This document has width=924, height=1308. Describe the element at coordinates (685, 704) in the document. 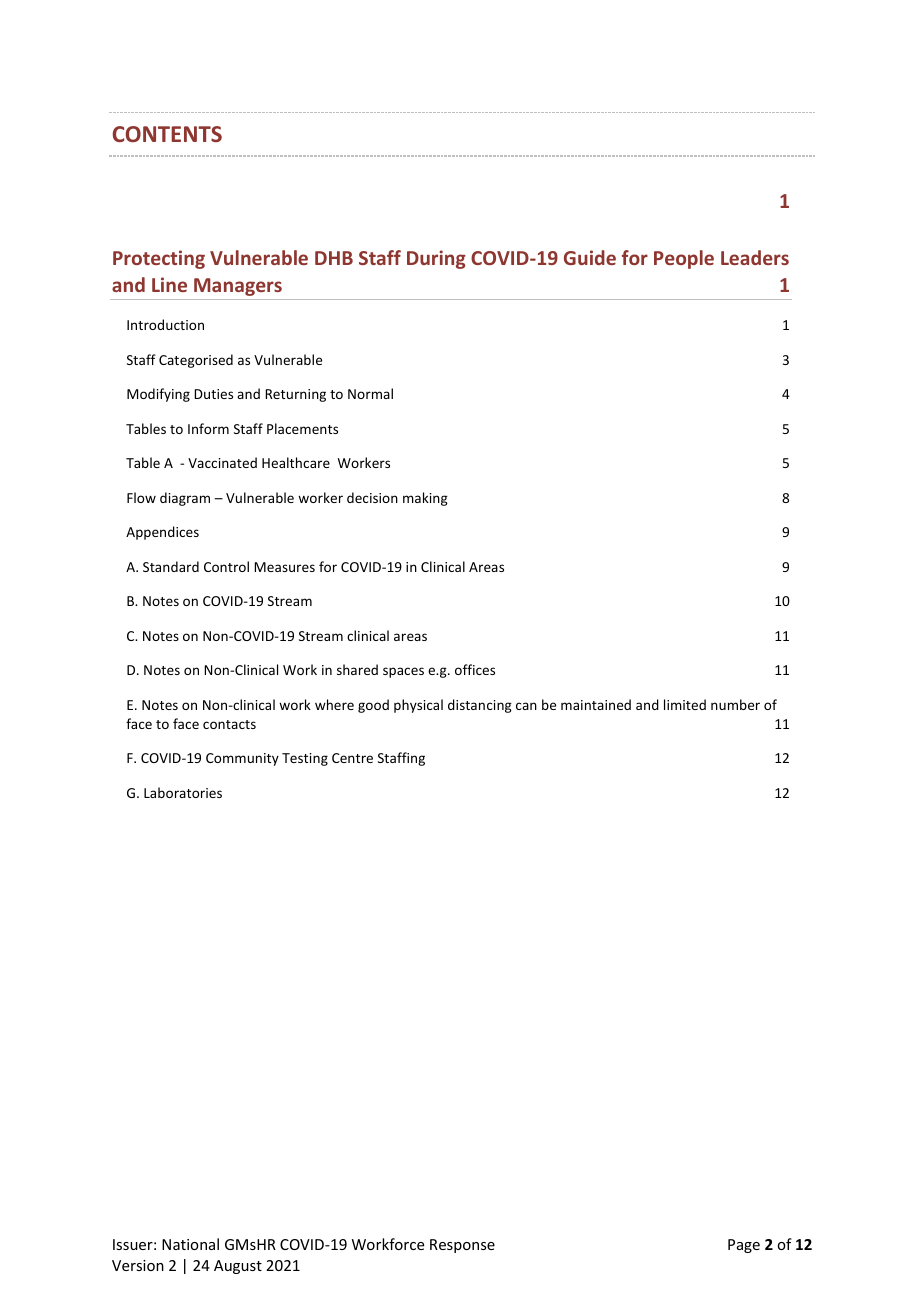

I see `limited` at that location.
